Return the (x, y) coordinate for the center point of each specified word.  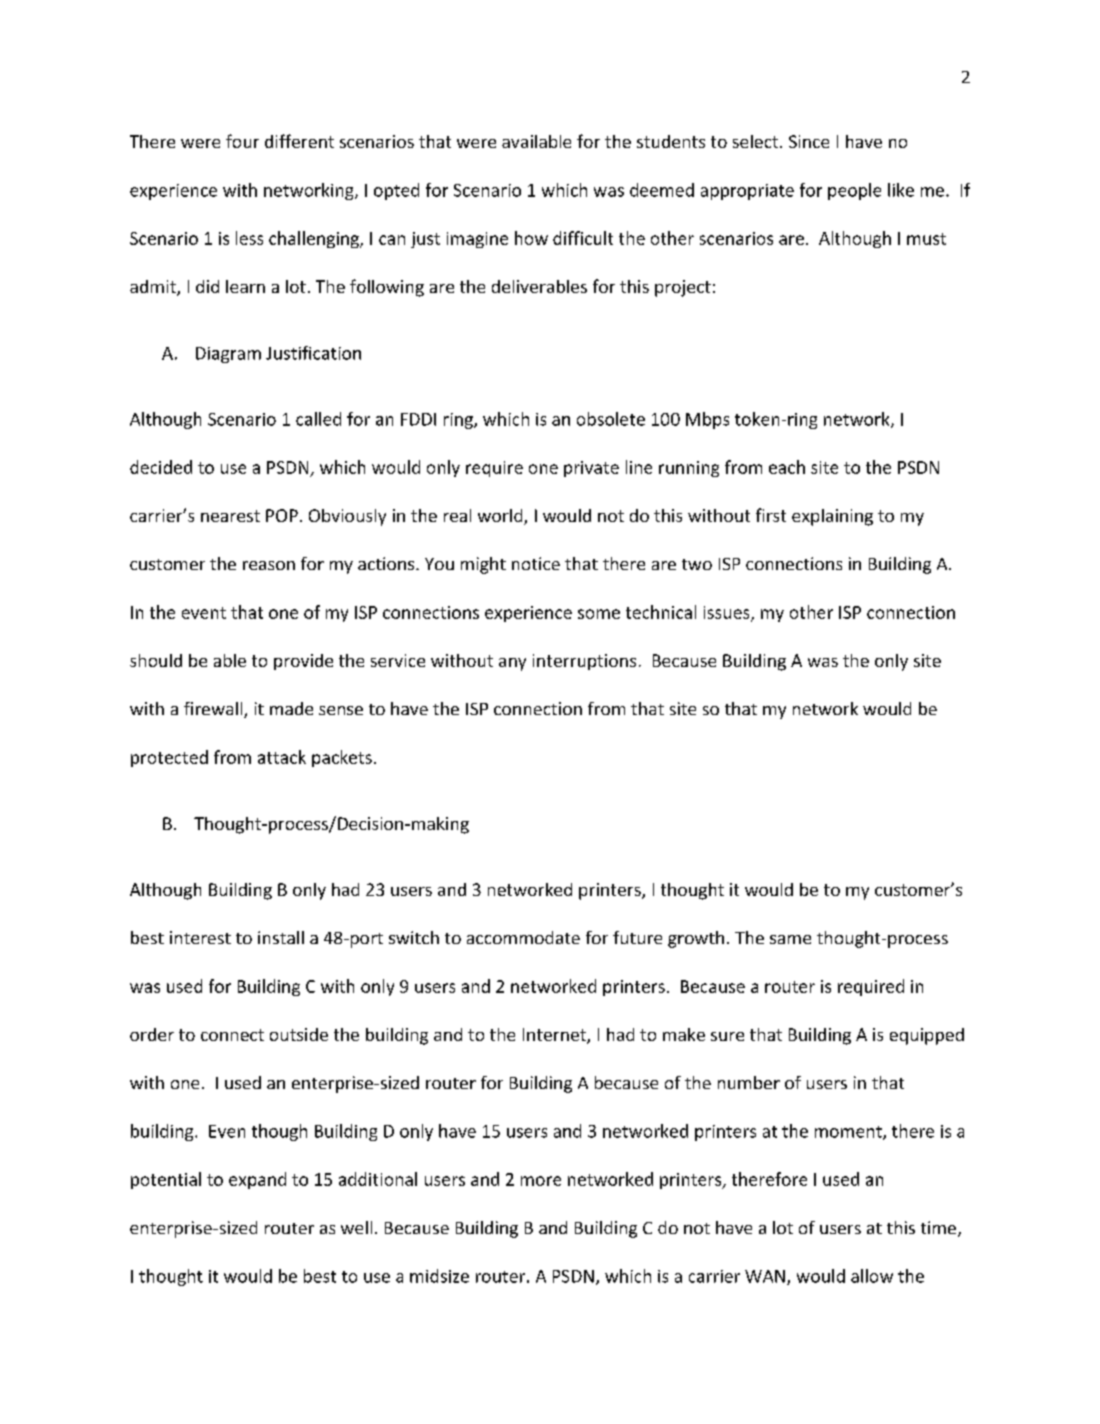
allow (872, 1276)
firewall (214, 710)
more (541, 1181)
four (242, 141)
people (854, 191)
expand (257, 1180)
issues (728, 613)
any (512, 664)
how (531, 238)
